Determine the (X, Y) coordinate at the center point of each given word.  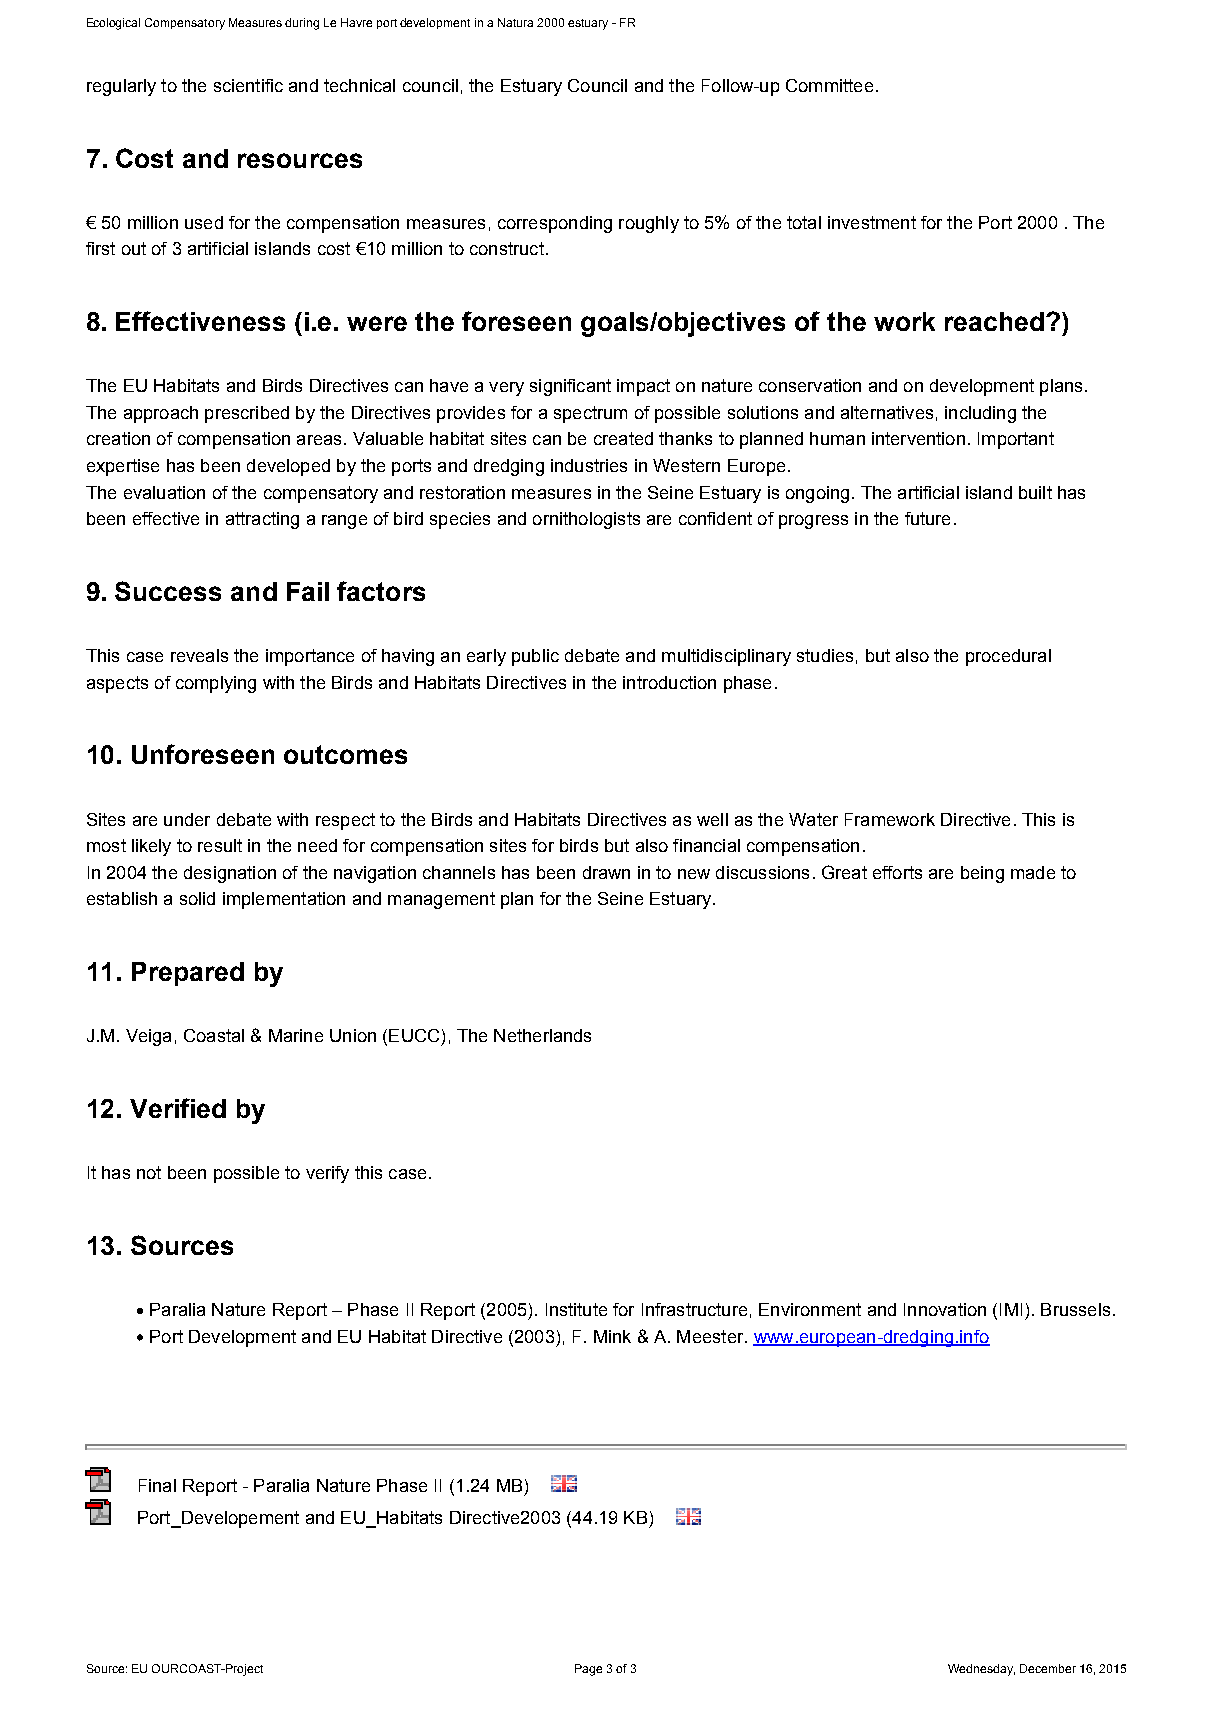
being (982, 874)
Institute (576, 1309)
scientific (248, 85)
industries (589, 465)
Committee (829, 85)
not (149, 1172)
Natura (515, 22)
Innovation (945, 1309)
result (220, 845)
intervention (918, 438)
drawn (606, 872)
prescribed (247, 414)
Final (157, 1485)
